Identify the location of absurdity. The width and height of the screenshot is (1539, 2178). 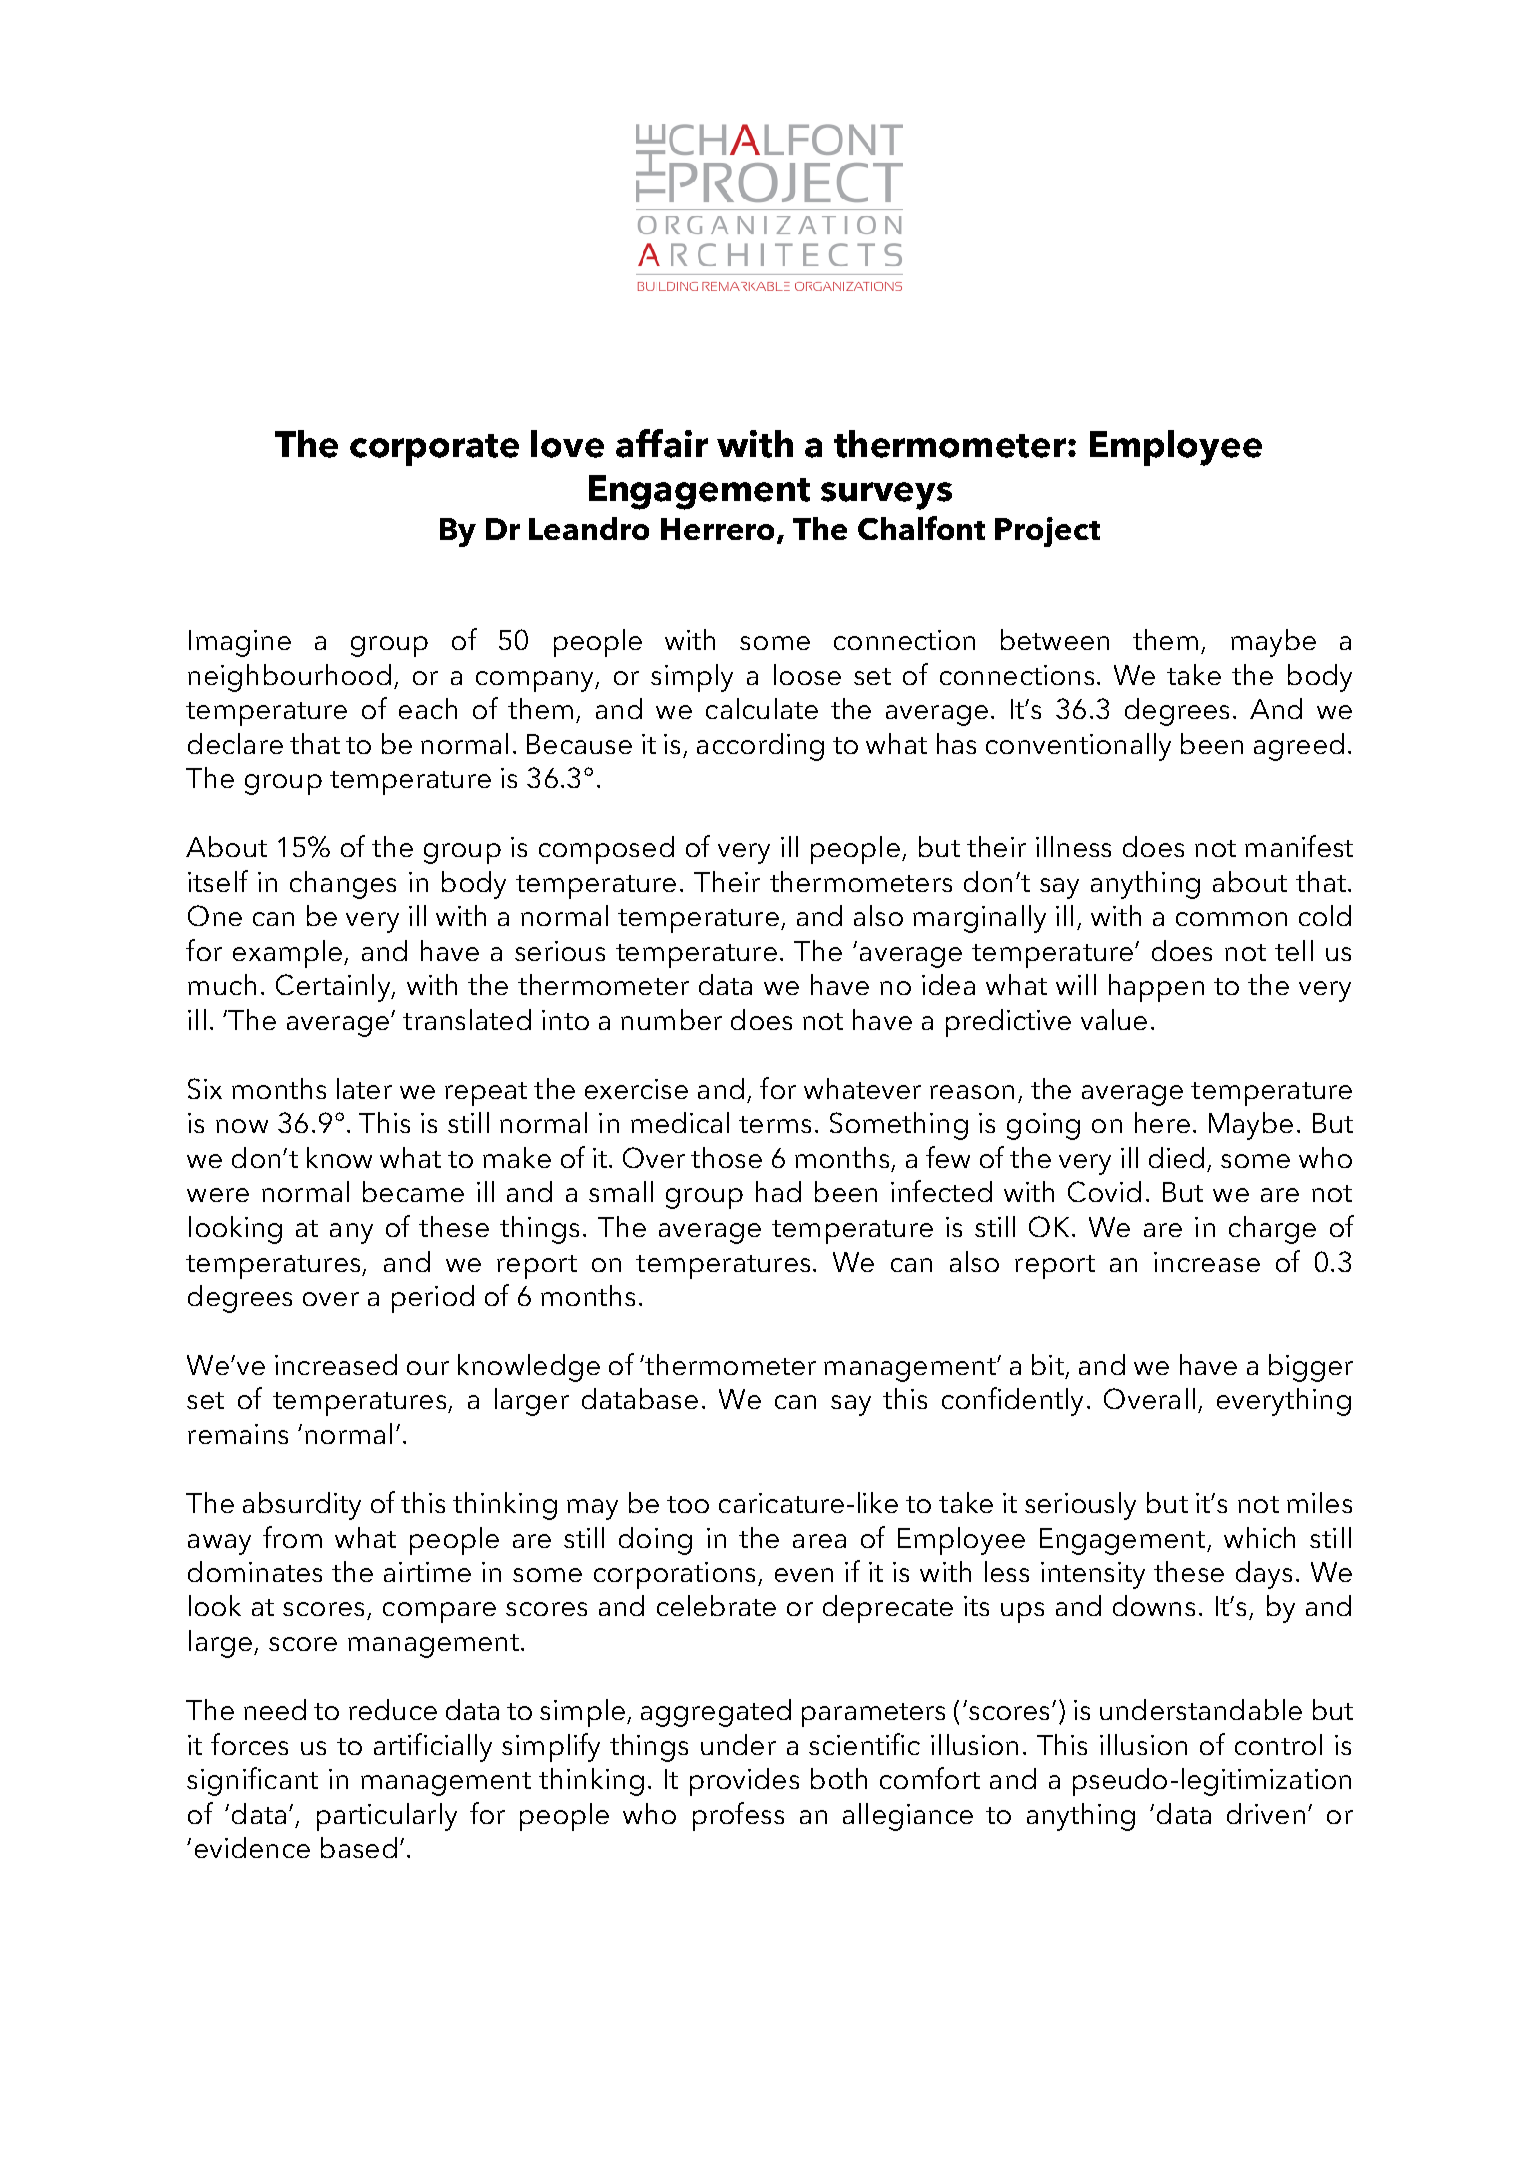
(302, 1506).
